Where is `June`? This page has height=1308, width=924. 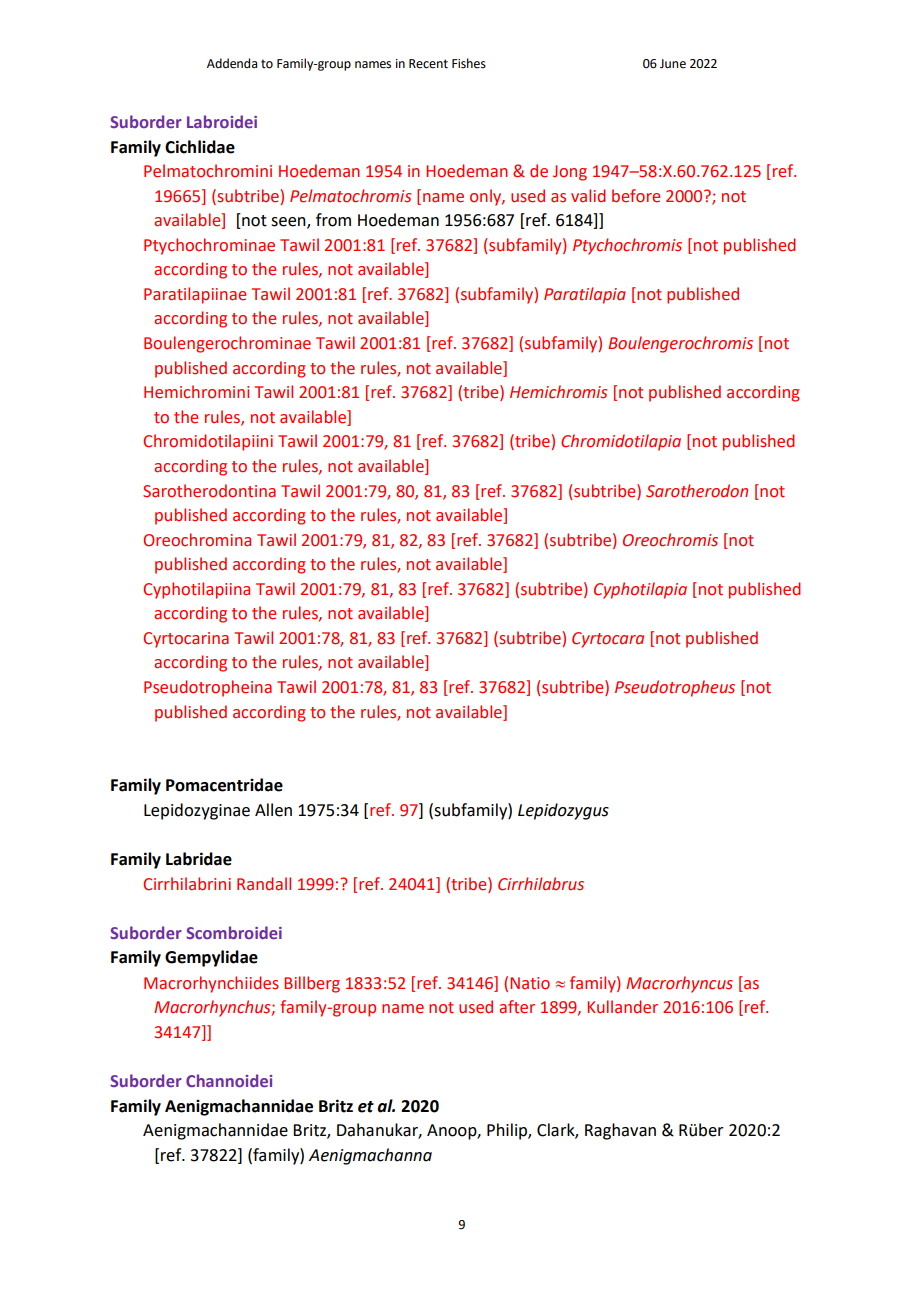
June is located at coordinates (673, 64).
